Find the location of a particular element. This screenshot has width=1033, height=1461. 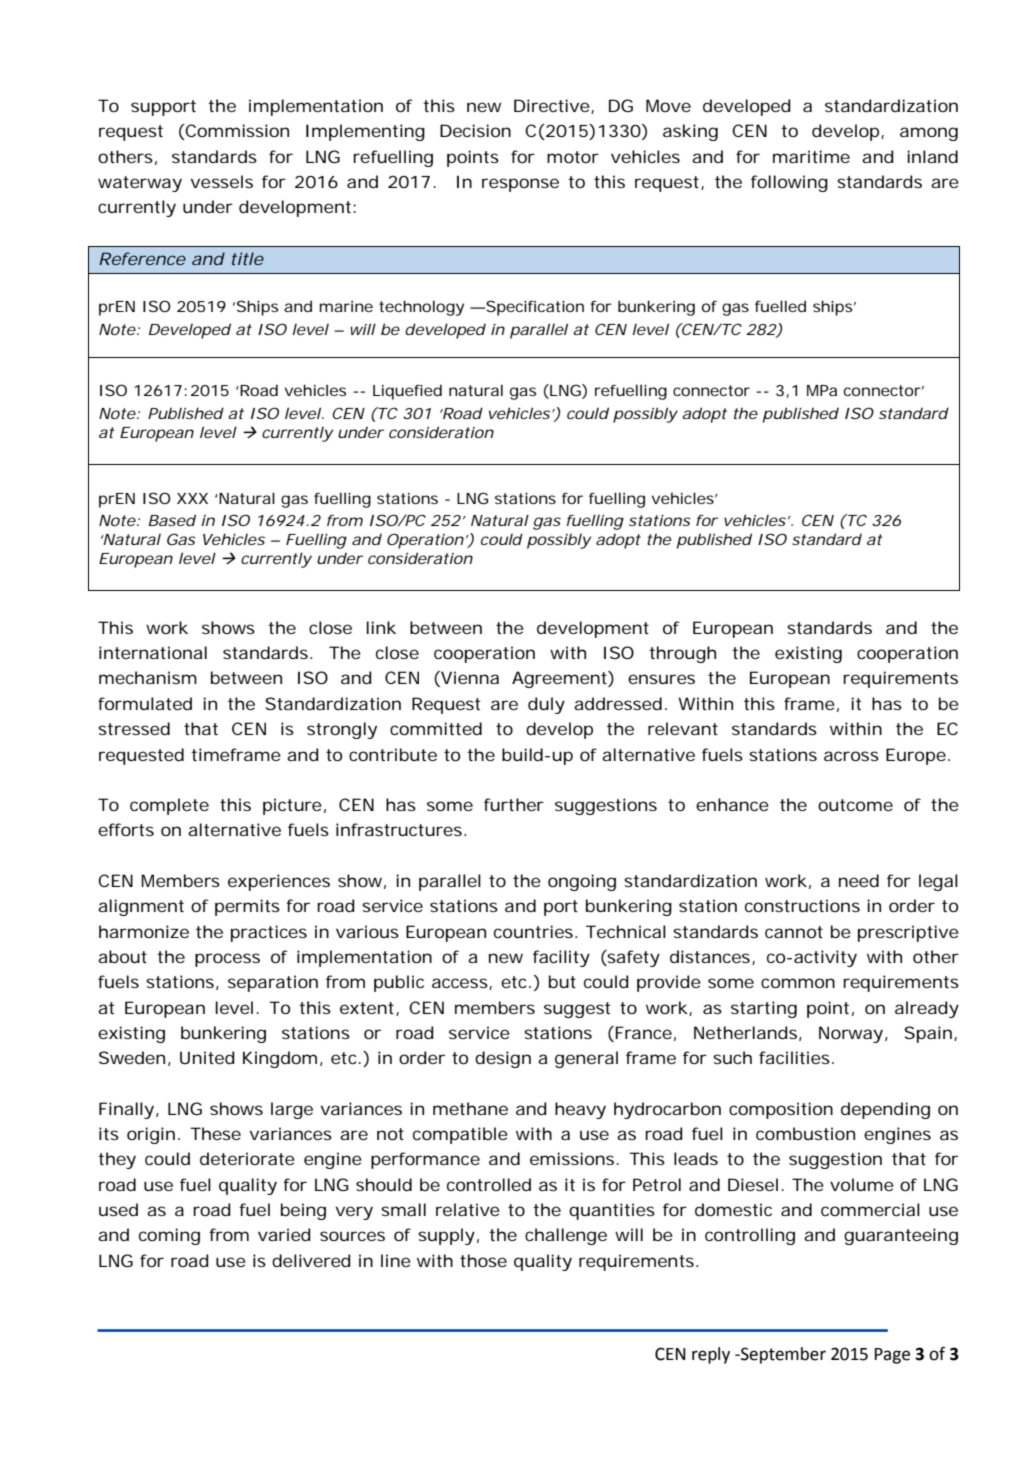

coming is located at coordinates (169, 1236).
